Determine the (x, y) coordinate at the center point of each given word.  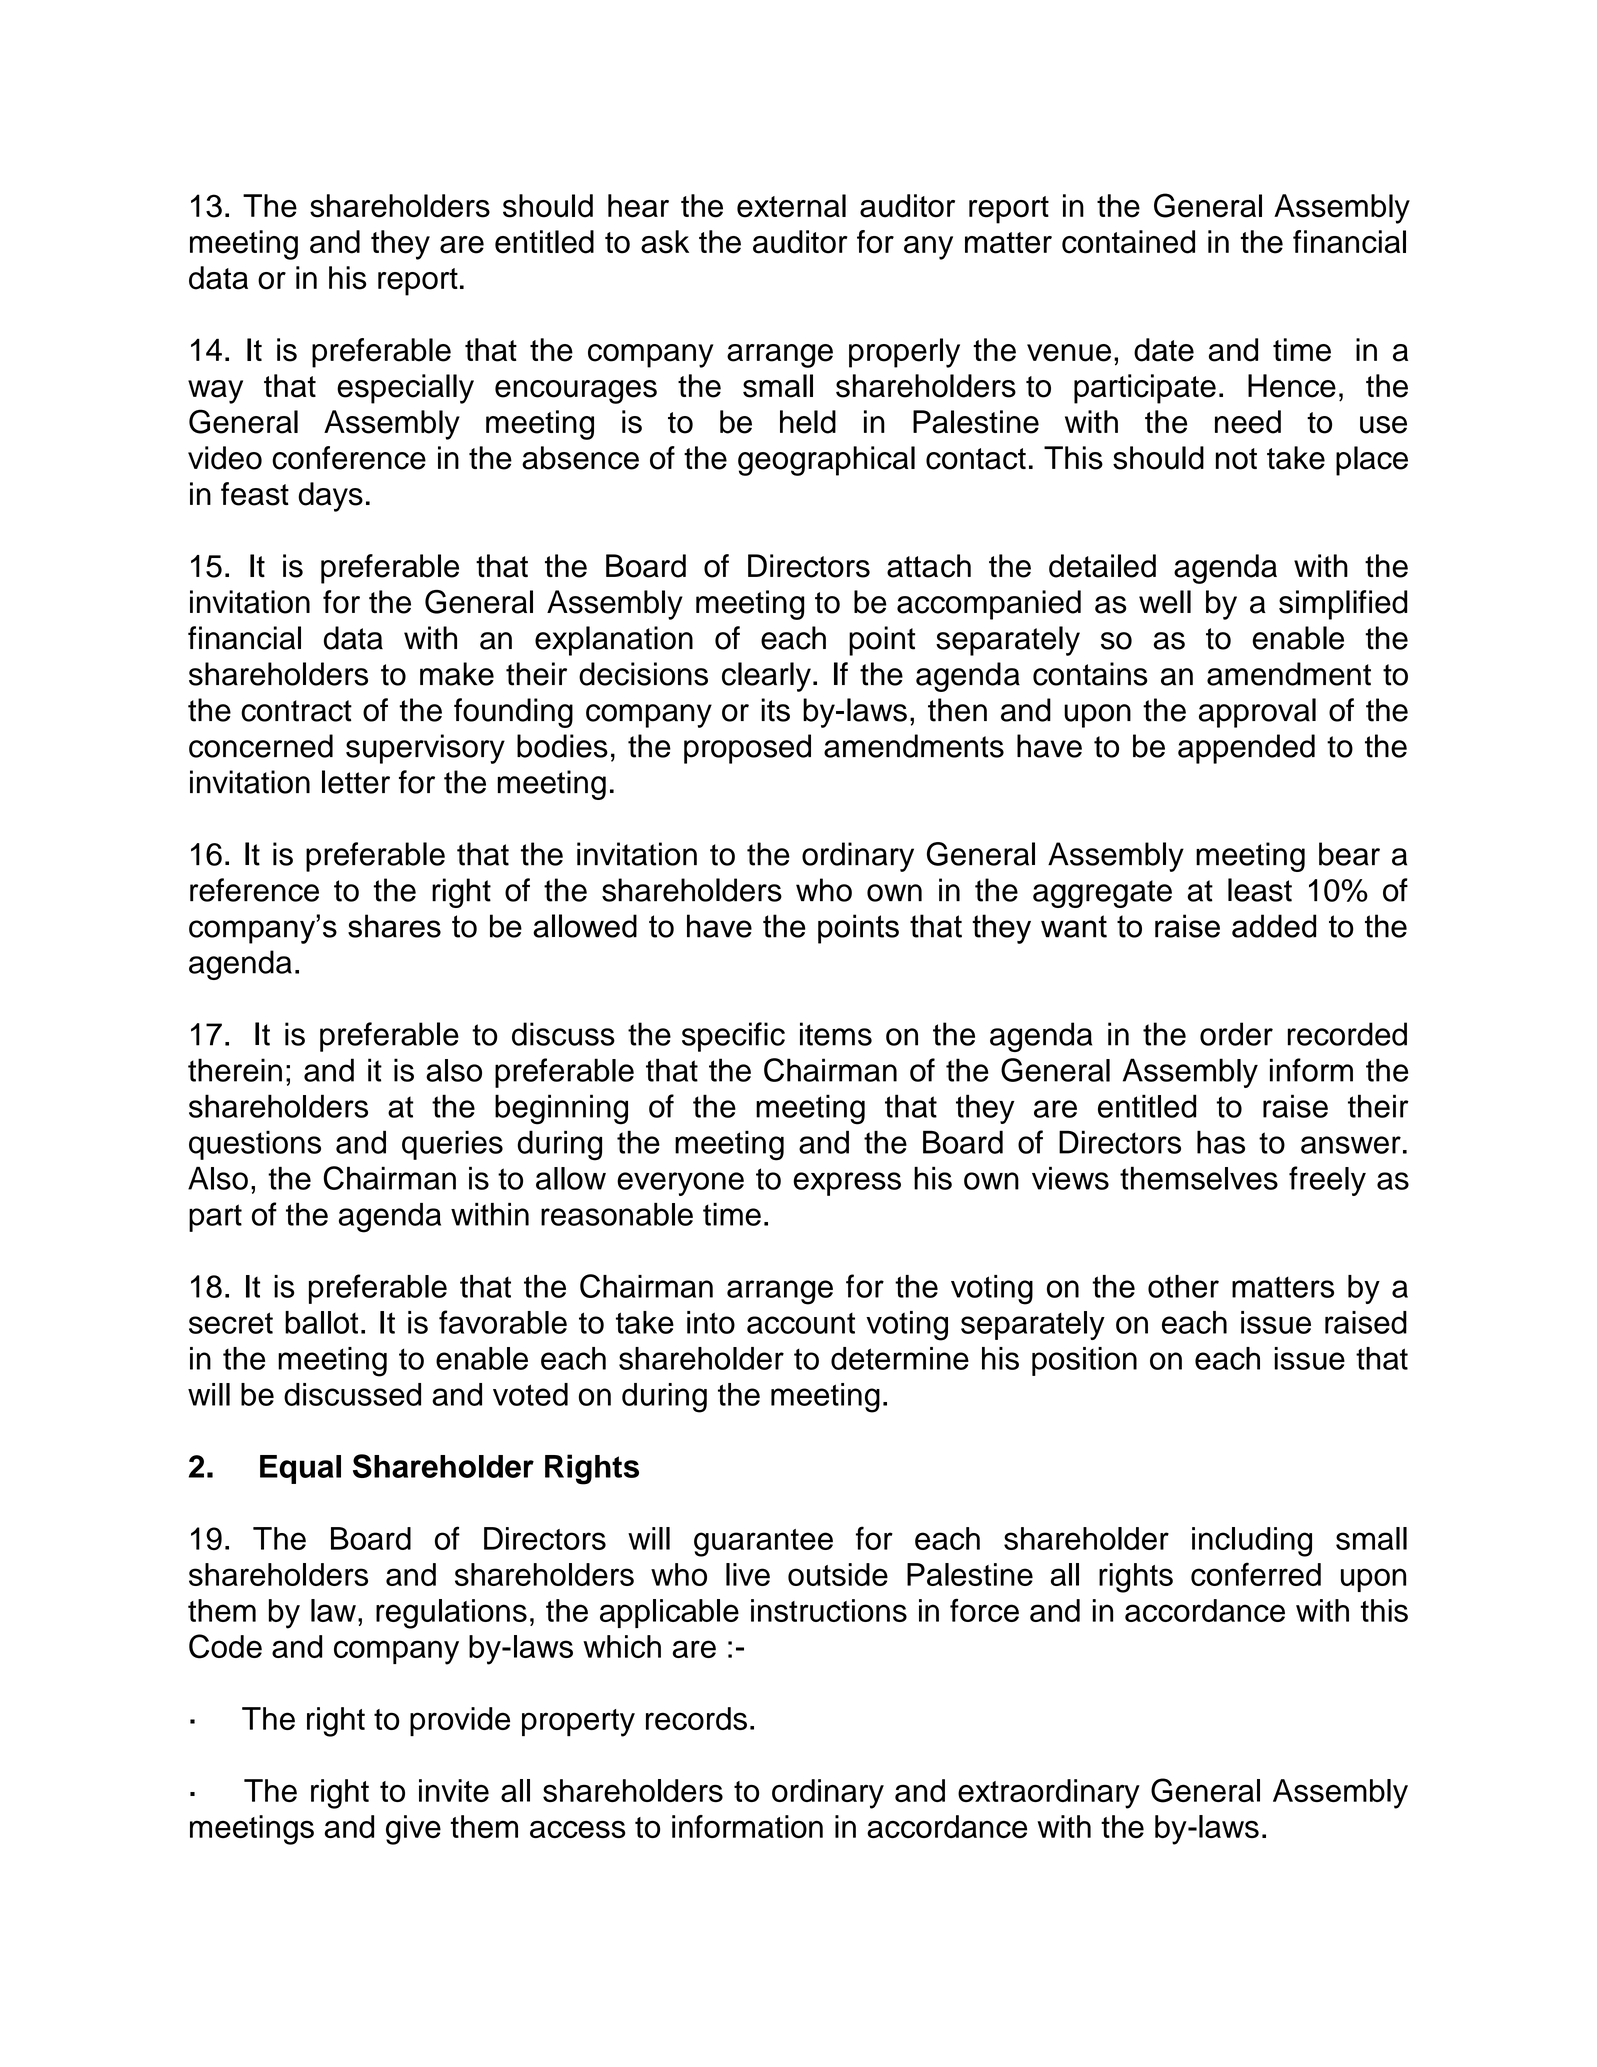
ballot (321, 1322)
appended (1246, 749)
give (413, 1830)
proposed (747, 749)
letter (356, 782)
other (1183, 1286)
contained (1128, 242)
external (791, 206)
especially (405, 389)
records (696, 1718)
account (801, 1323)
